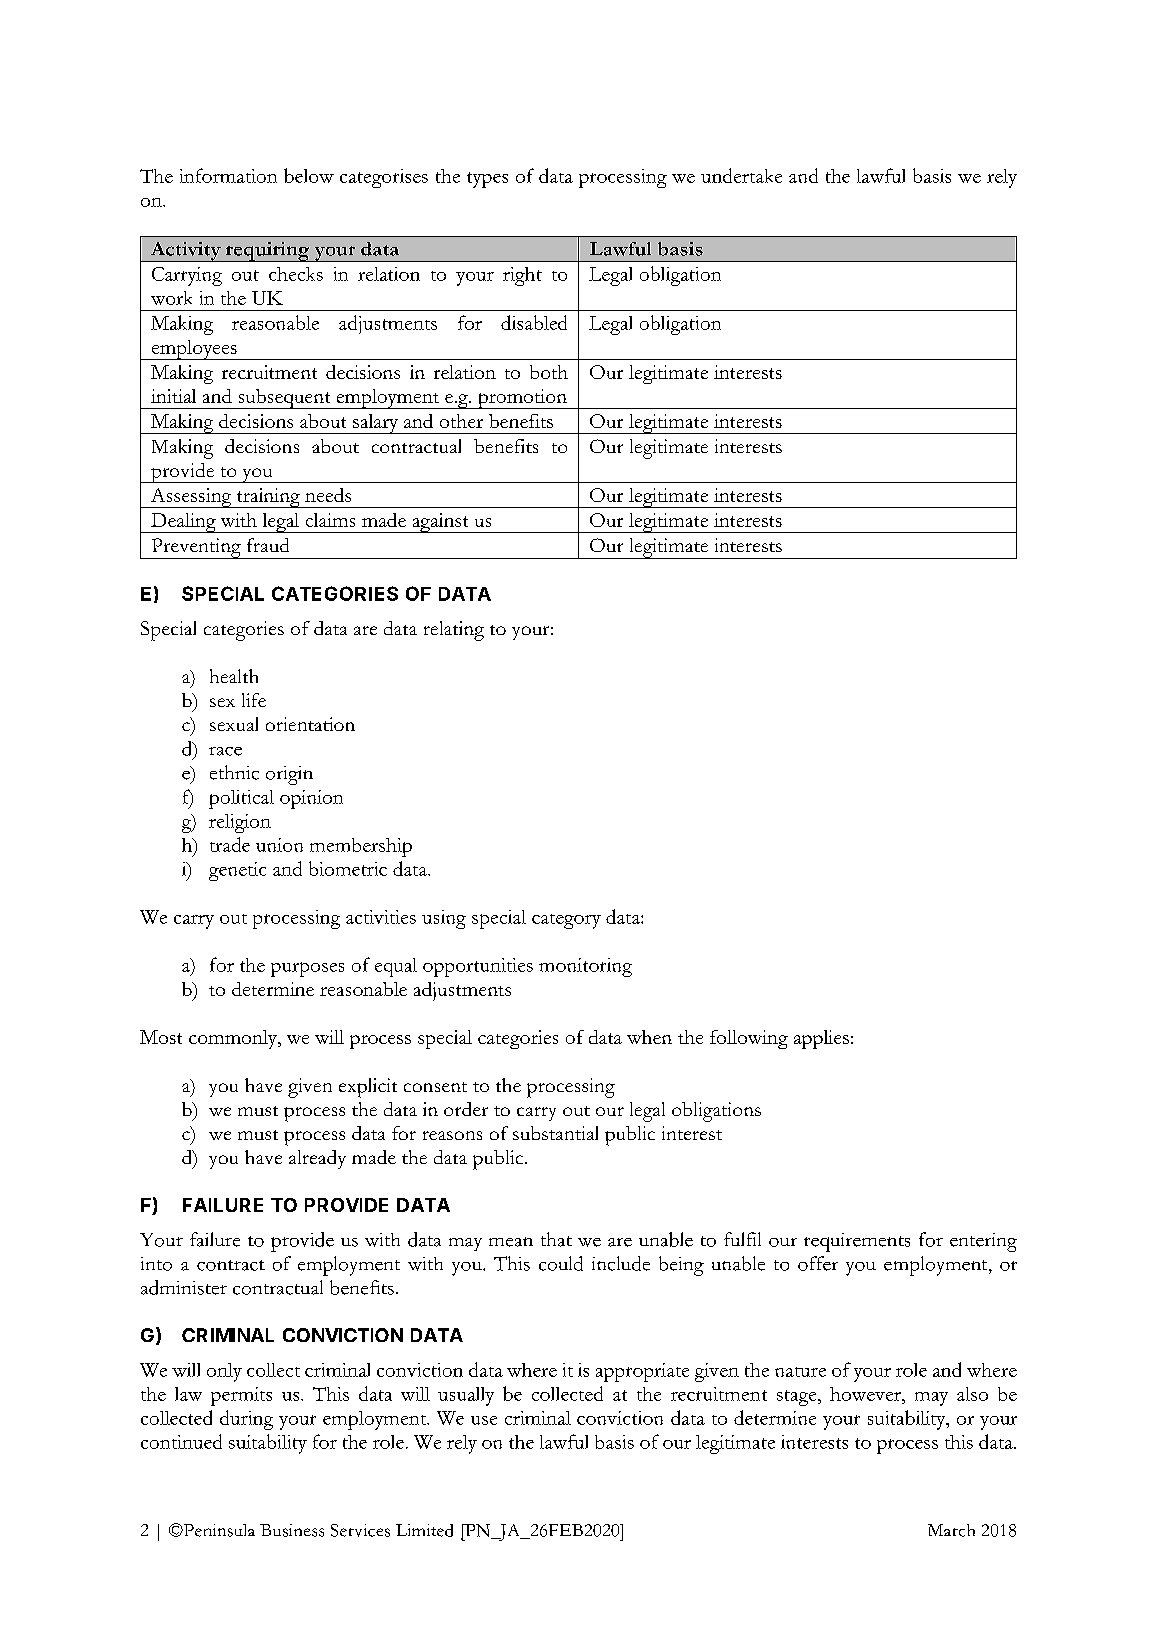 This screenshot has width=1157, height=1636. What do you see at coordinates (741, 175) in the screenshot?
I see `undertake` at bounding box center [741, 175].
